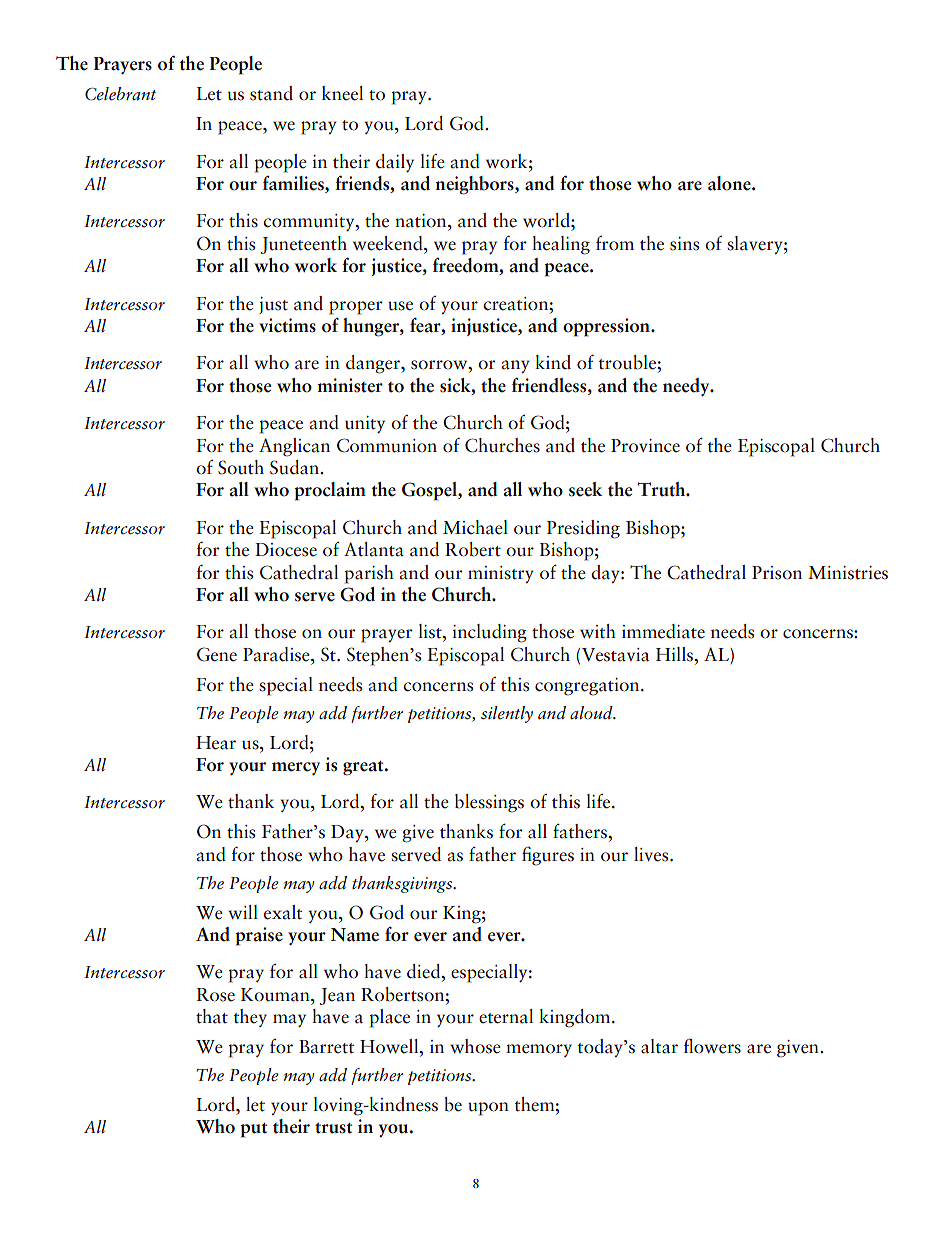 The width and height of the screenshot is (952, 1233). What do you see at coordinates (730, 183) in the screenshot?
I see `alone` at bounding box center [730, 183].
